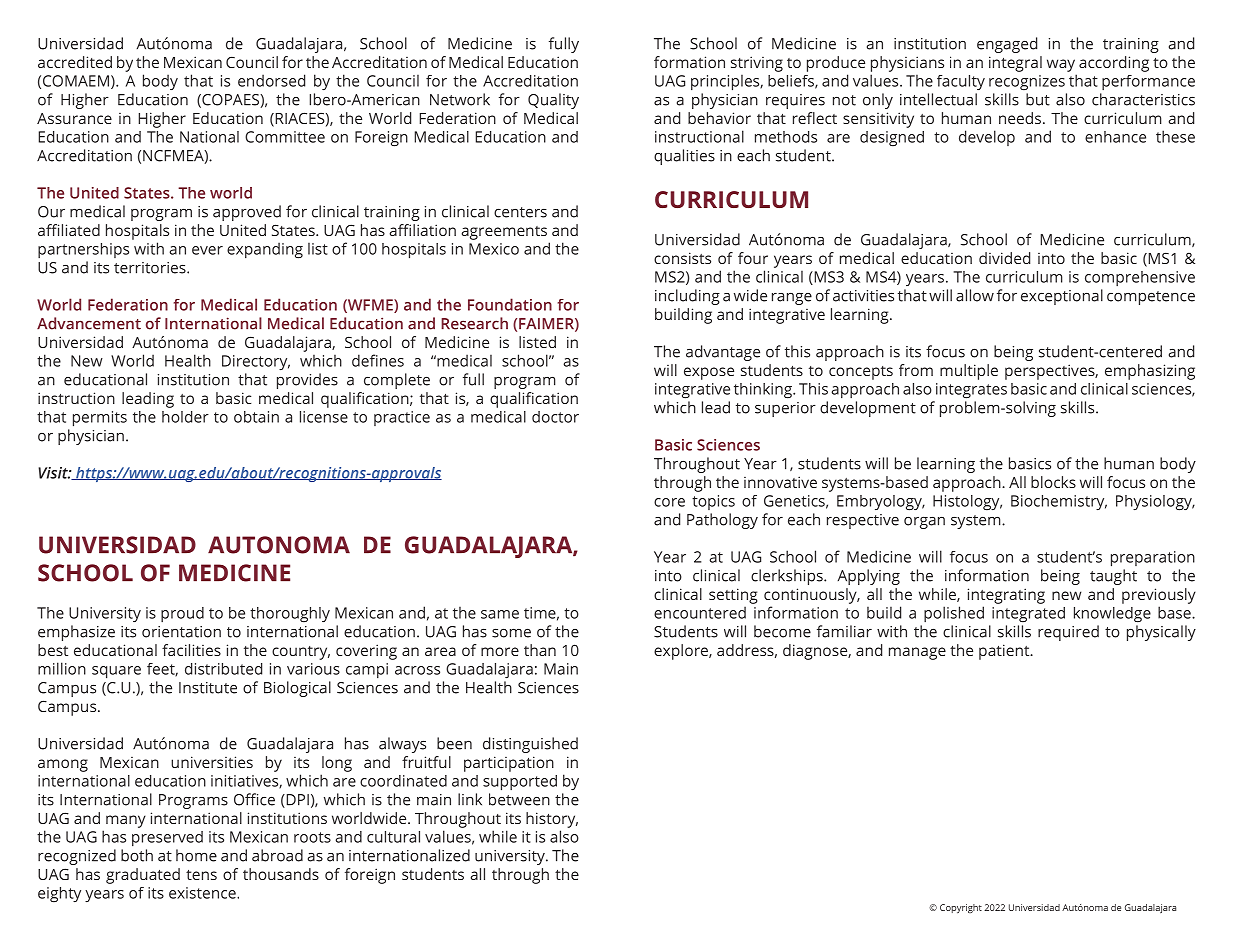 The width and height of the screenshot is (1233, 952). Describe the element at coordinates (182, 614) in the screenshot. I see `proud` at that location.
